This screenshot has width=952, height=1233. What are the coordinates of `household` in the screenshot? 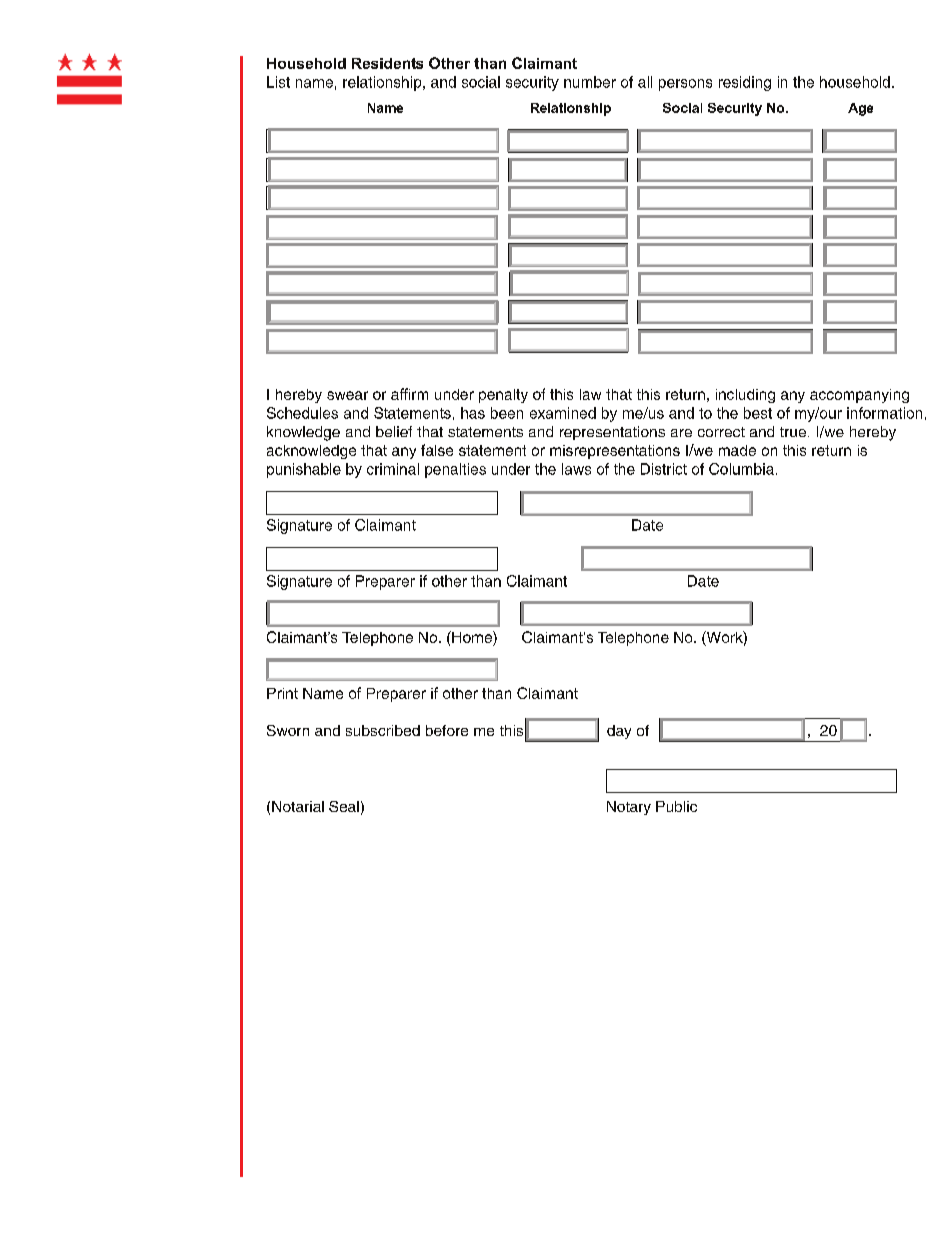 It's located at (855, 82).
